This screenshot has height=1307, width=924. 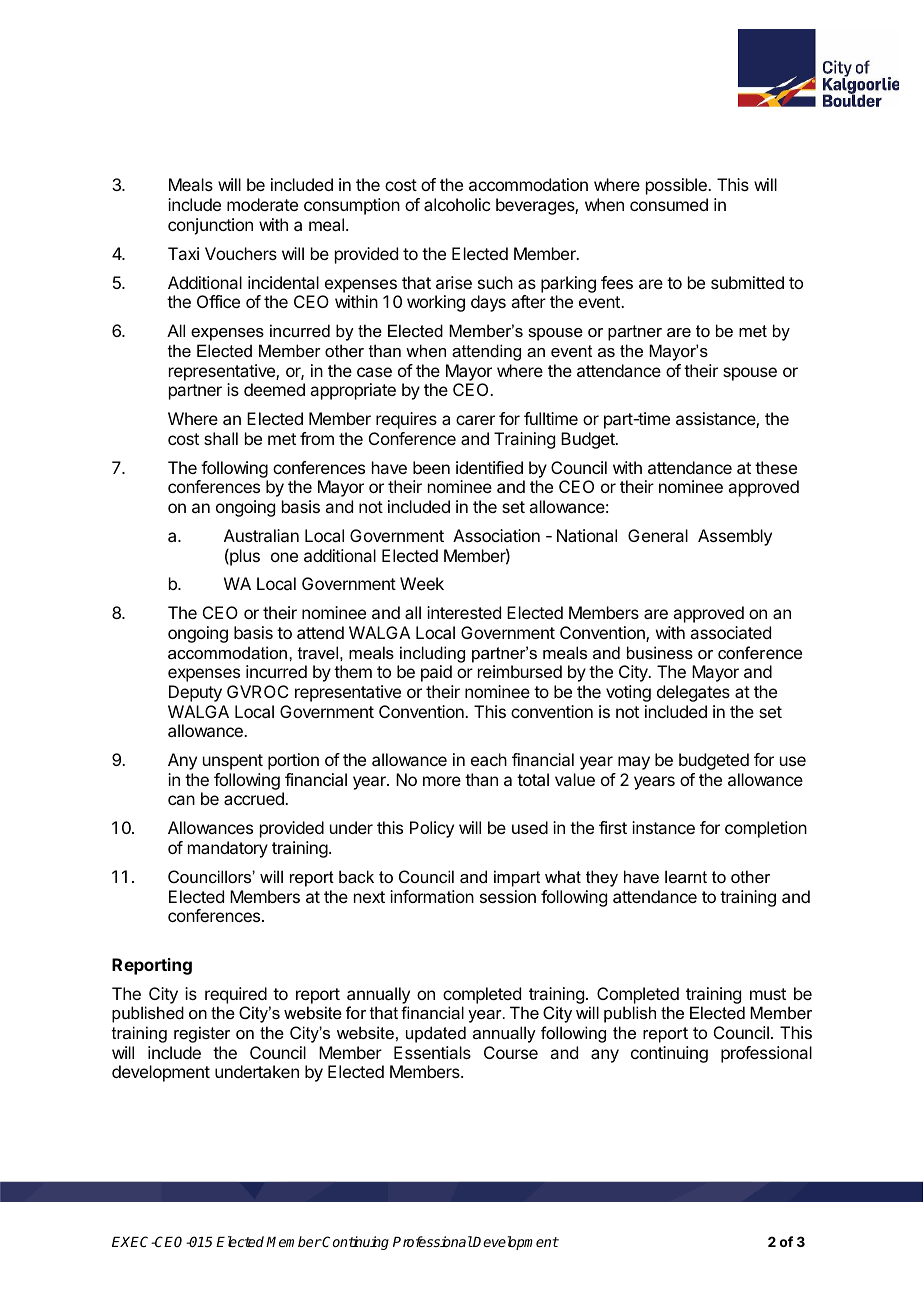 What do you see at coordinates (262, 204) in the screenshot?
I see `moderate` at bounding box center [262, 204].
